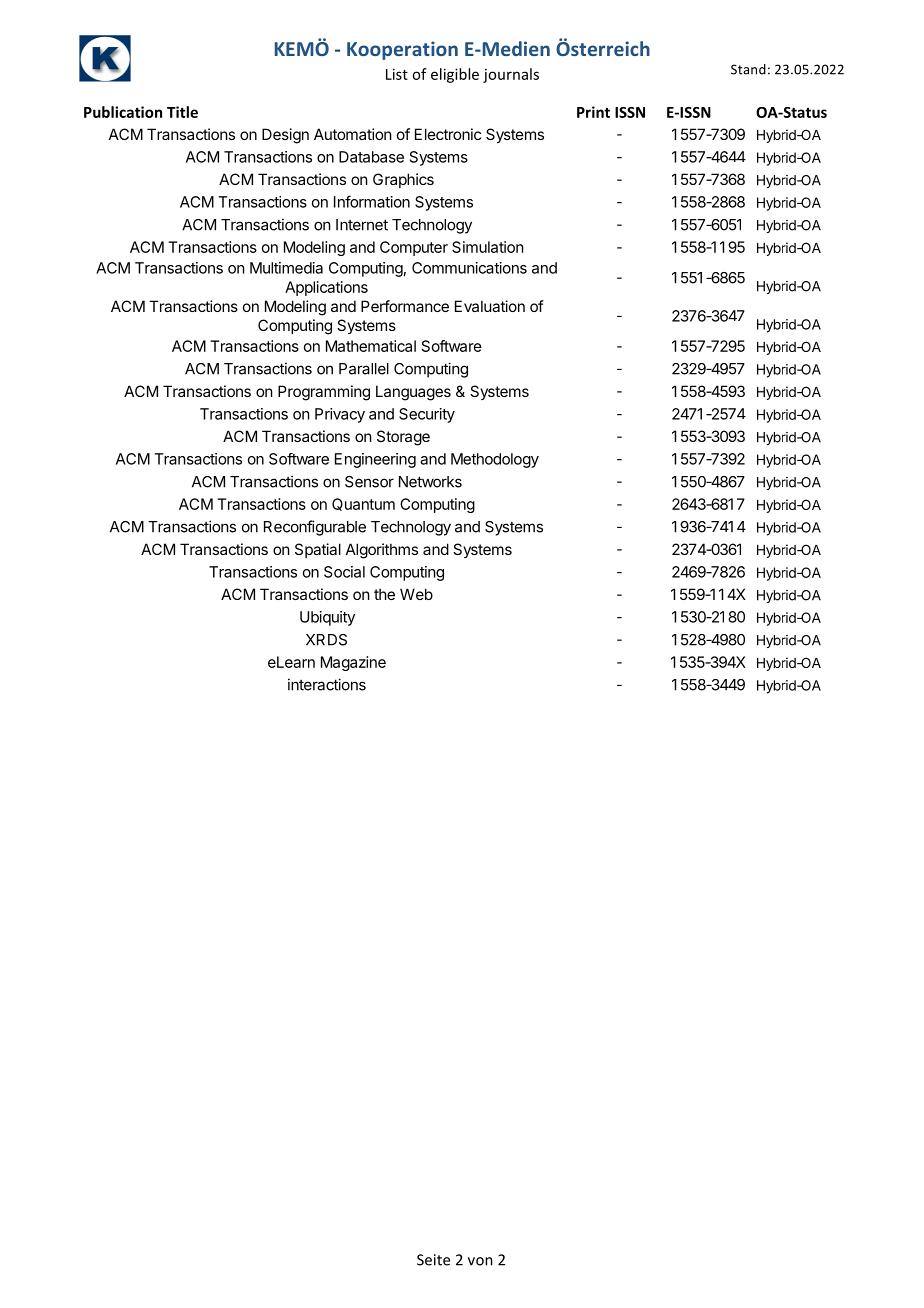 This page has width=924, height=1308. I want to click on Web, so click(416, 594).
